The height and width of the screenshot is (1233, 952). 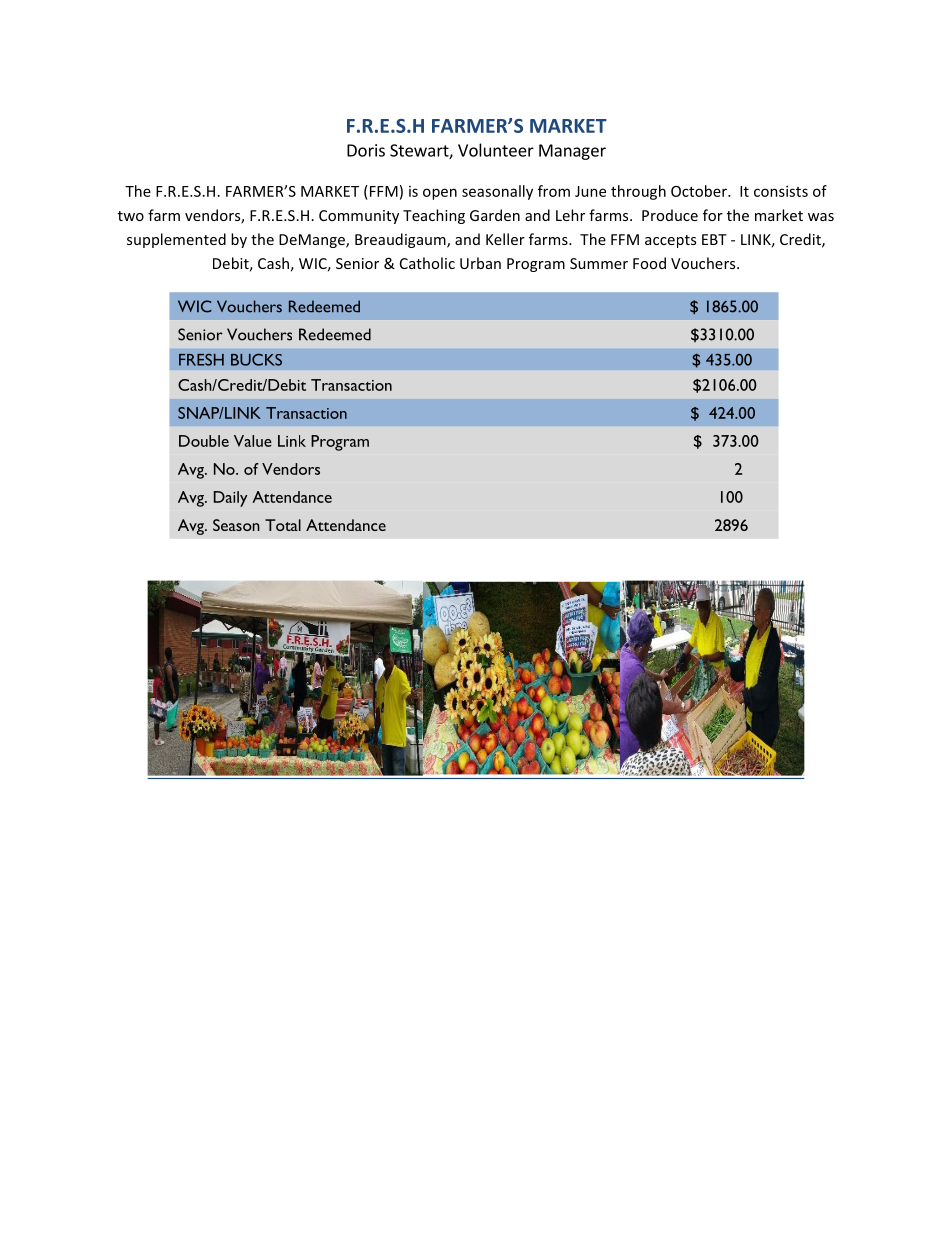 I want to click on October, so click(x=700, y=191).
